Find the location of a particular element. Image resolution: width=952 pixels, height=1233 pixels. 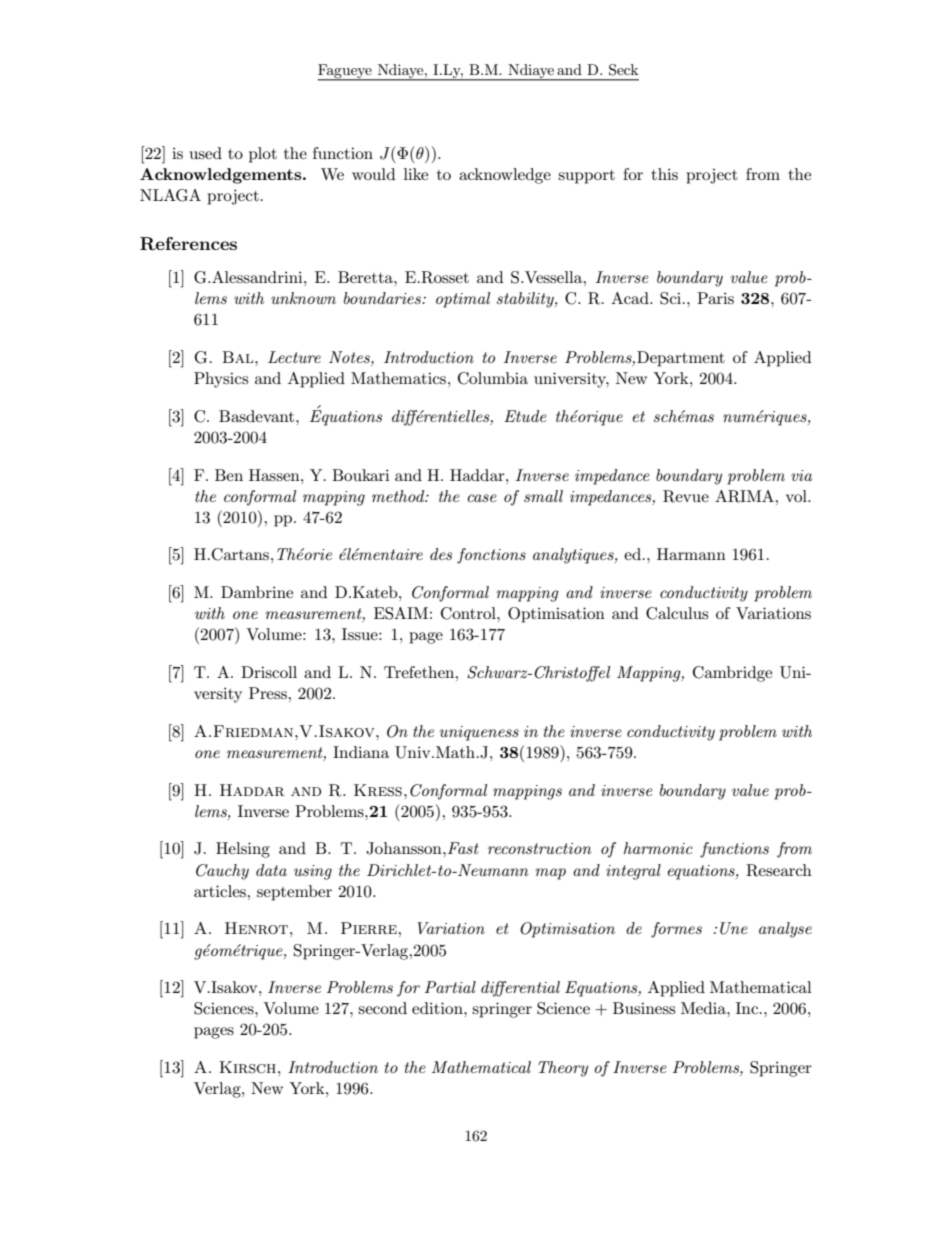

plot is located at coordinates (263, 155).
